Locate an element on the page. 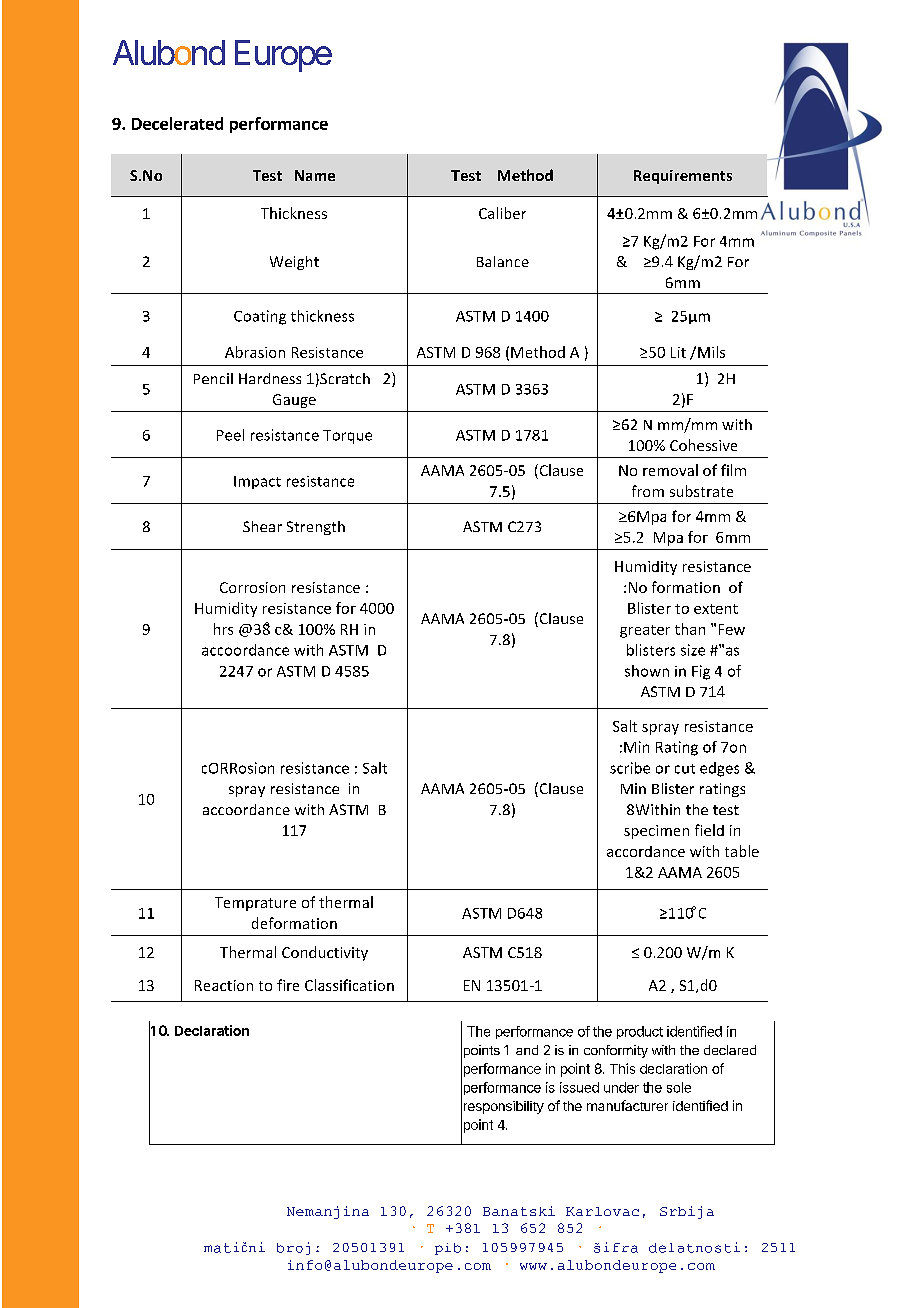 This document has height=1308, width=924. pib is located at coordinates (448, 1249).
